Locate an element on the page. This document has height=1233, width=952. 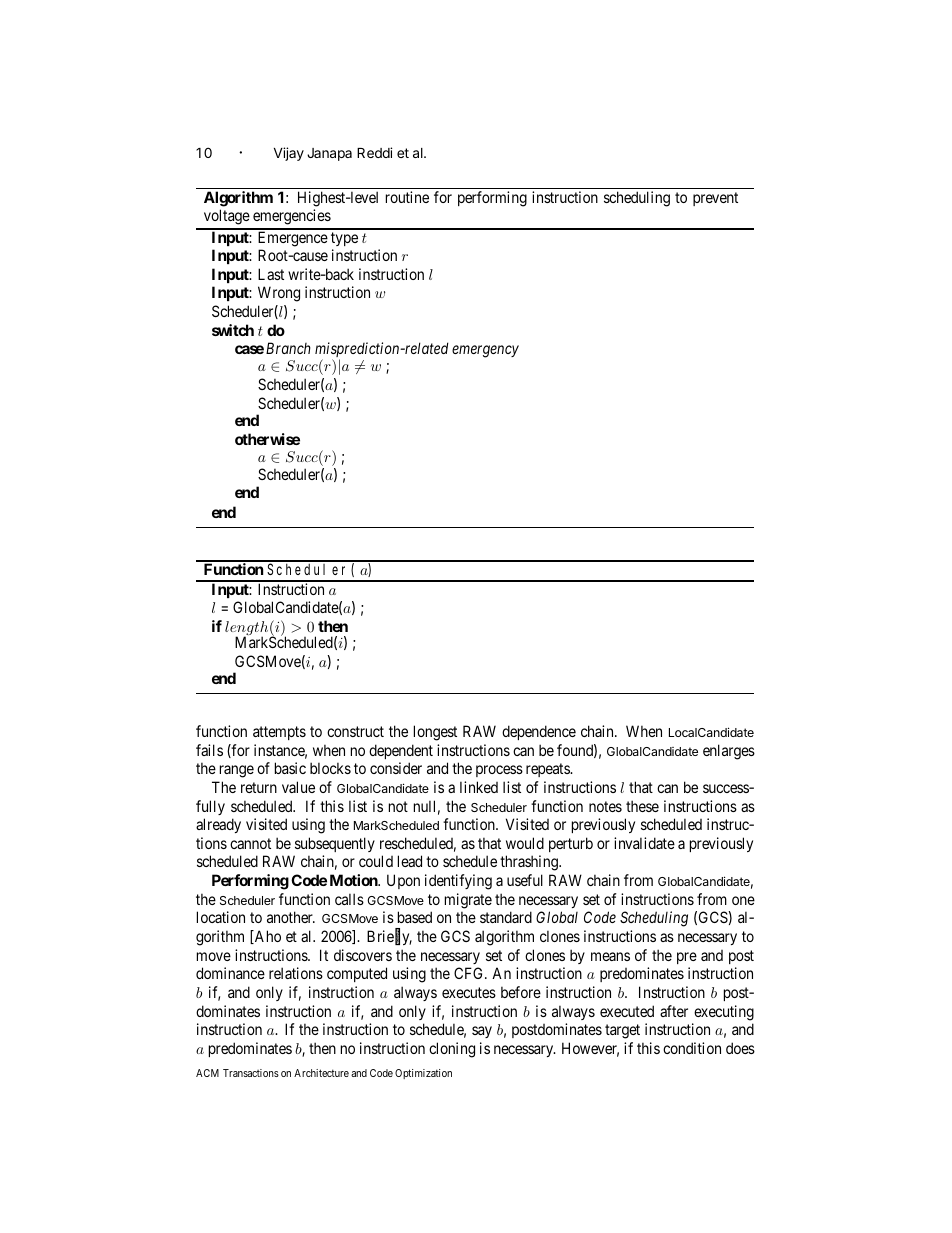
longest is located at coordinates (435, 733).
